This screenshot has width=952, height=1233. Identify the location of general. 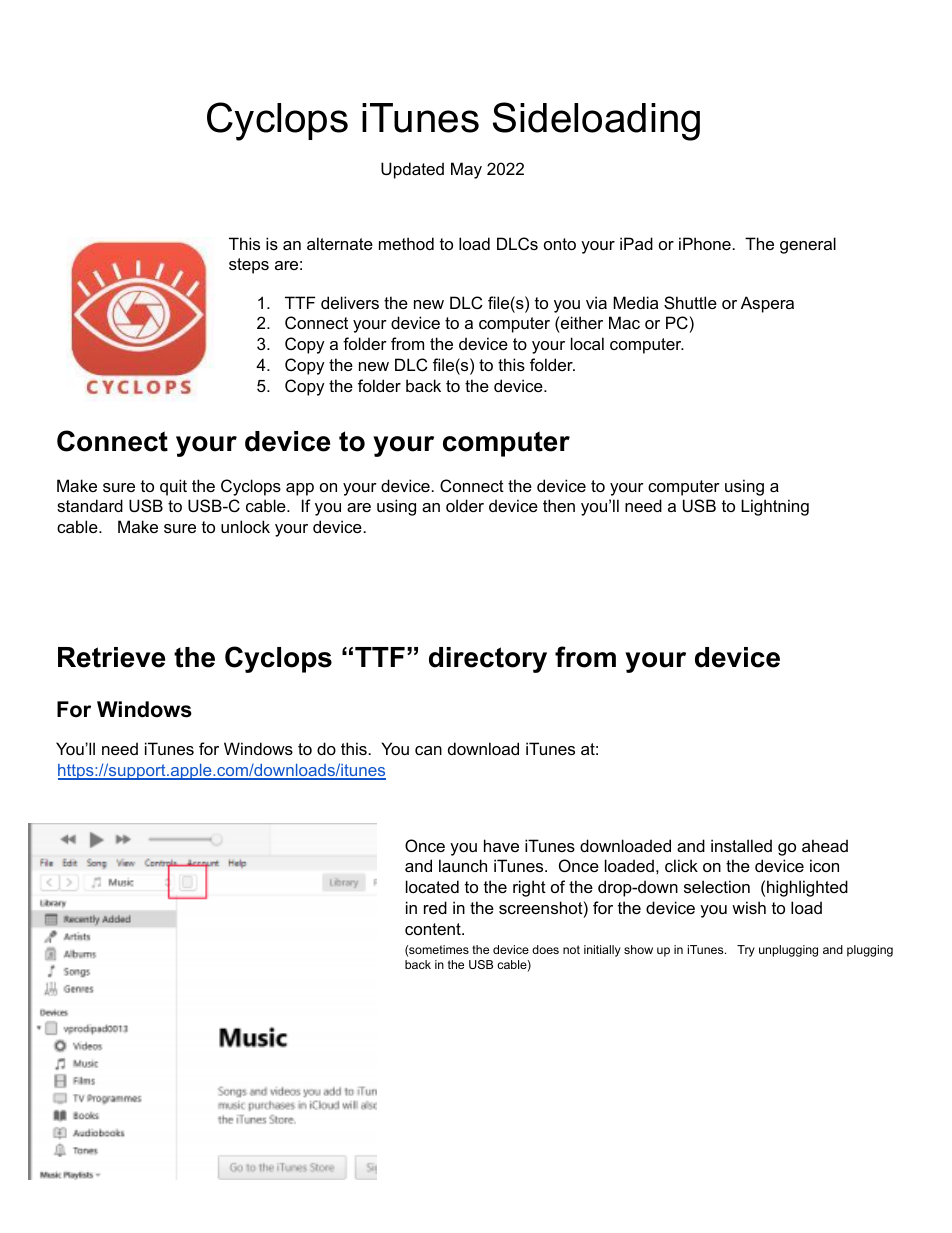
(808, 245).
